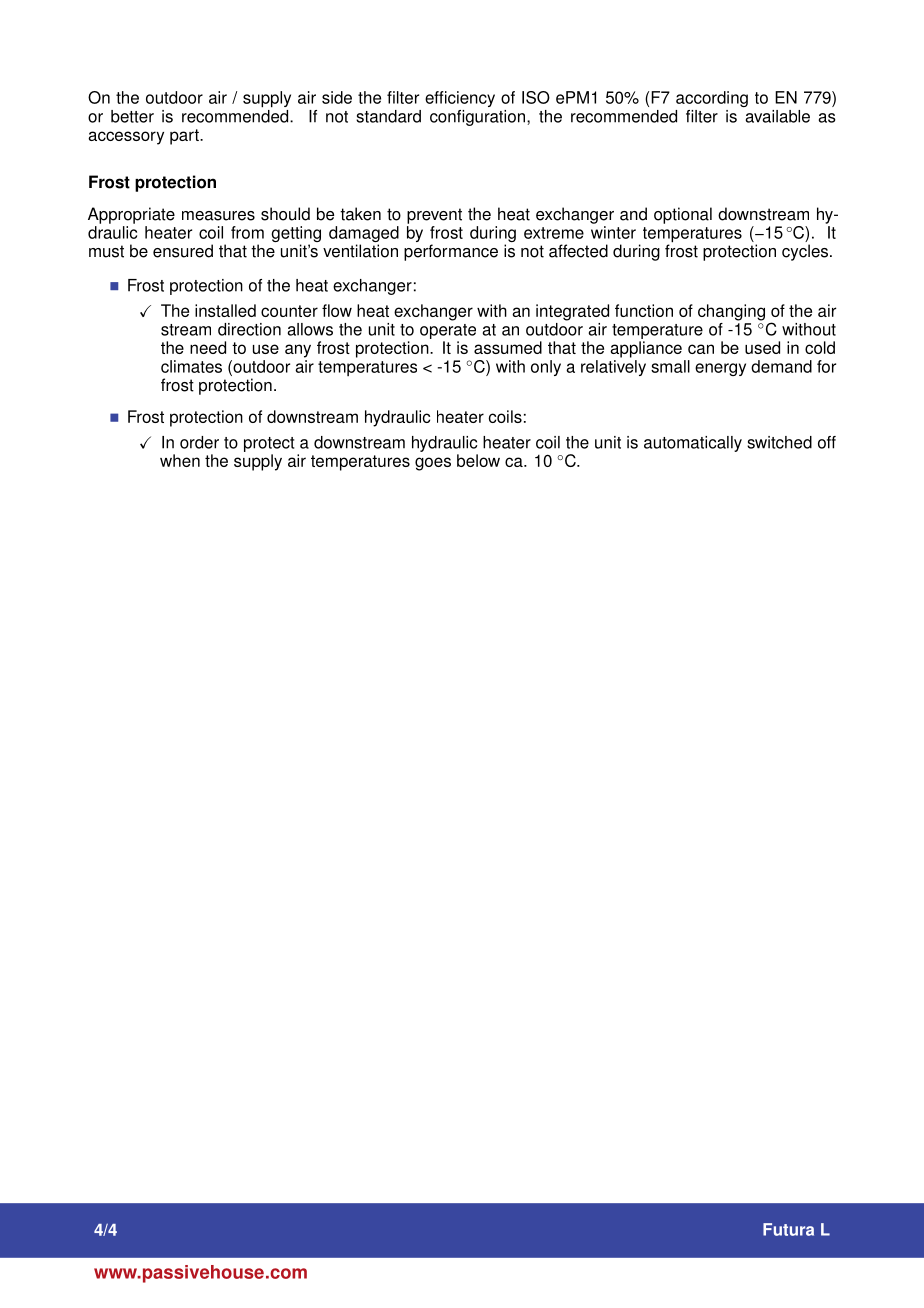  What do you see at coordinates (183, 251) in the image?
I see `ensured` at bounding box center [183, 251].
